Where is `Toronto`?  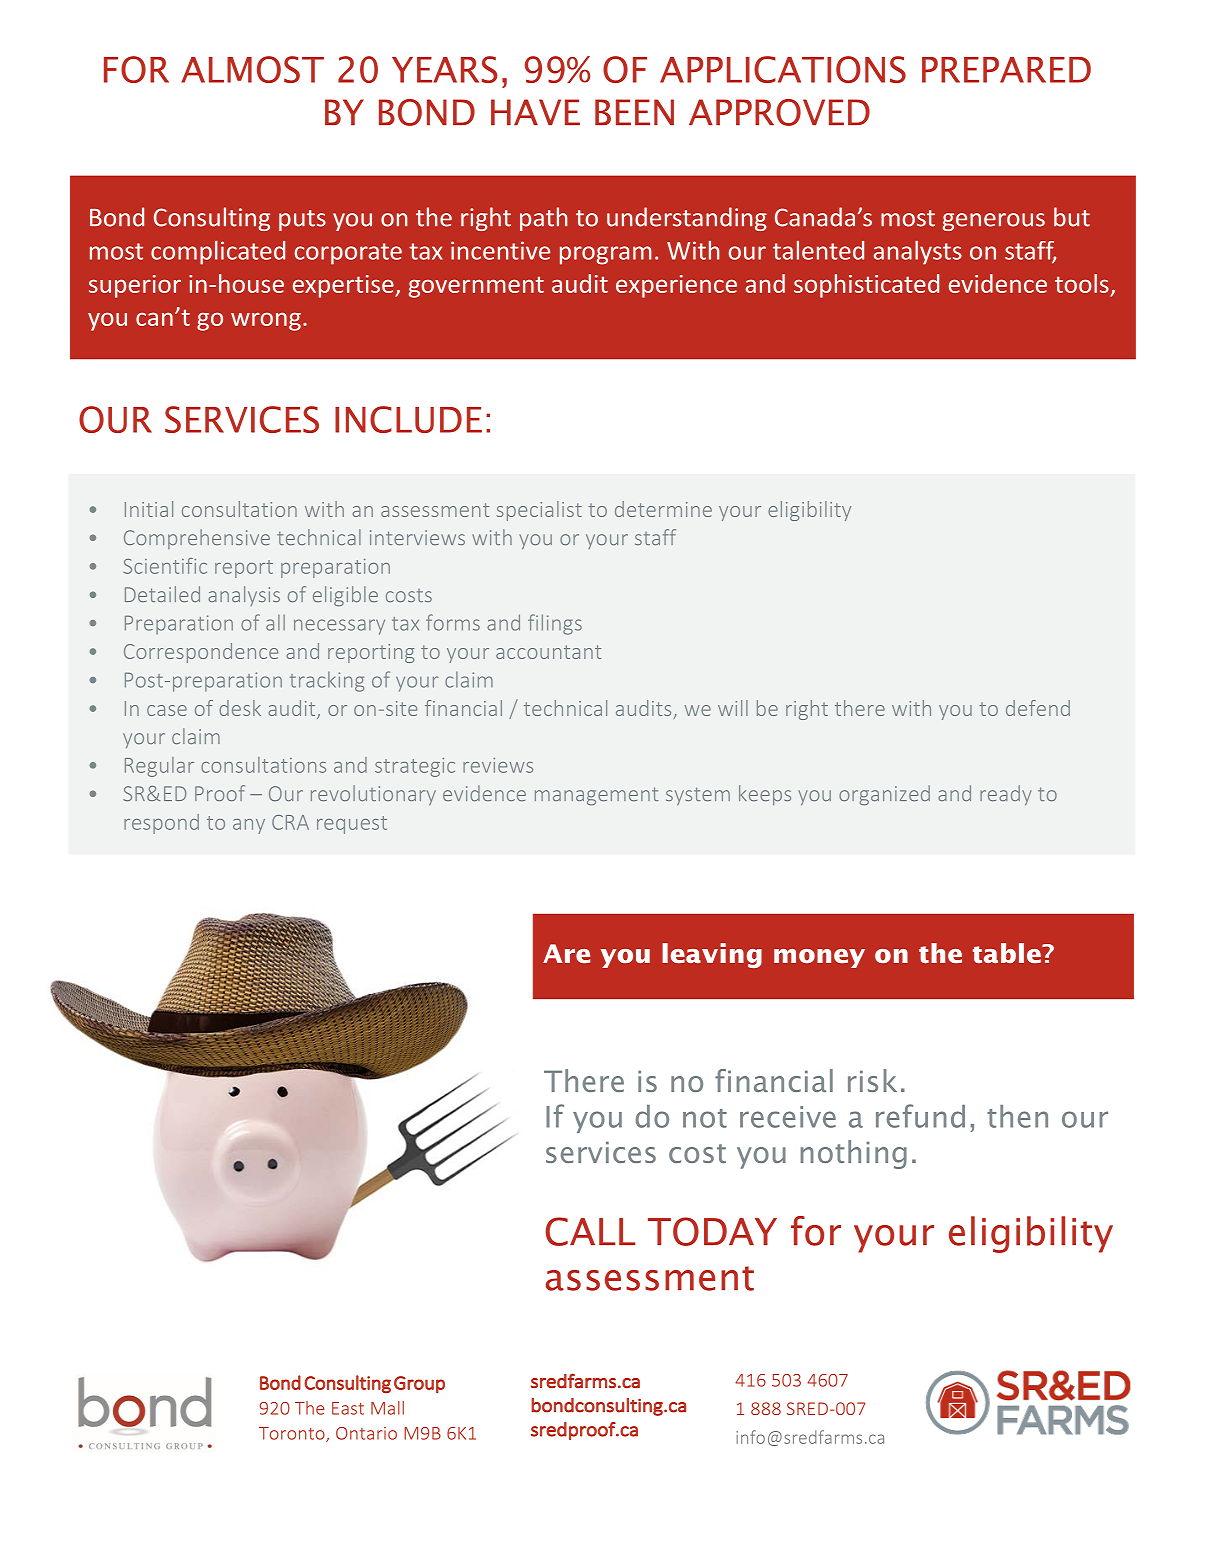 Toronto is located at coordinates (293, 1434).
